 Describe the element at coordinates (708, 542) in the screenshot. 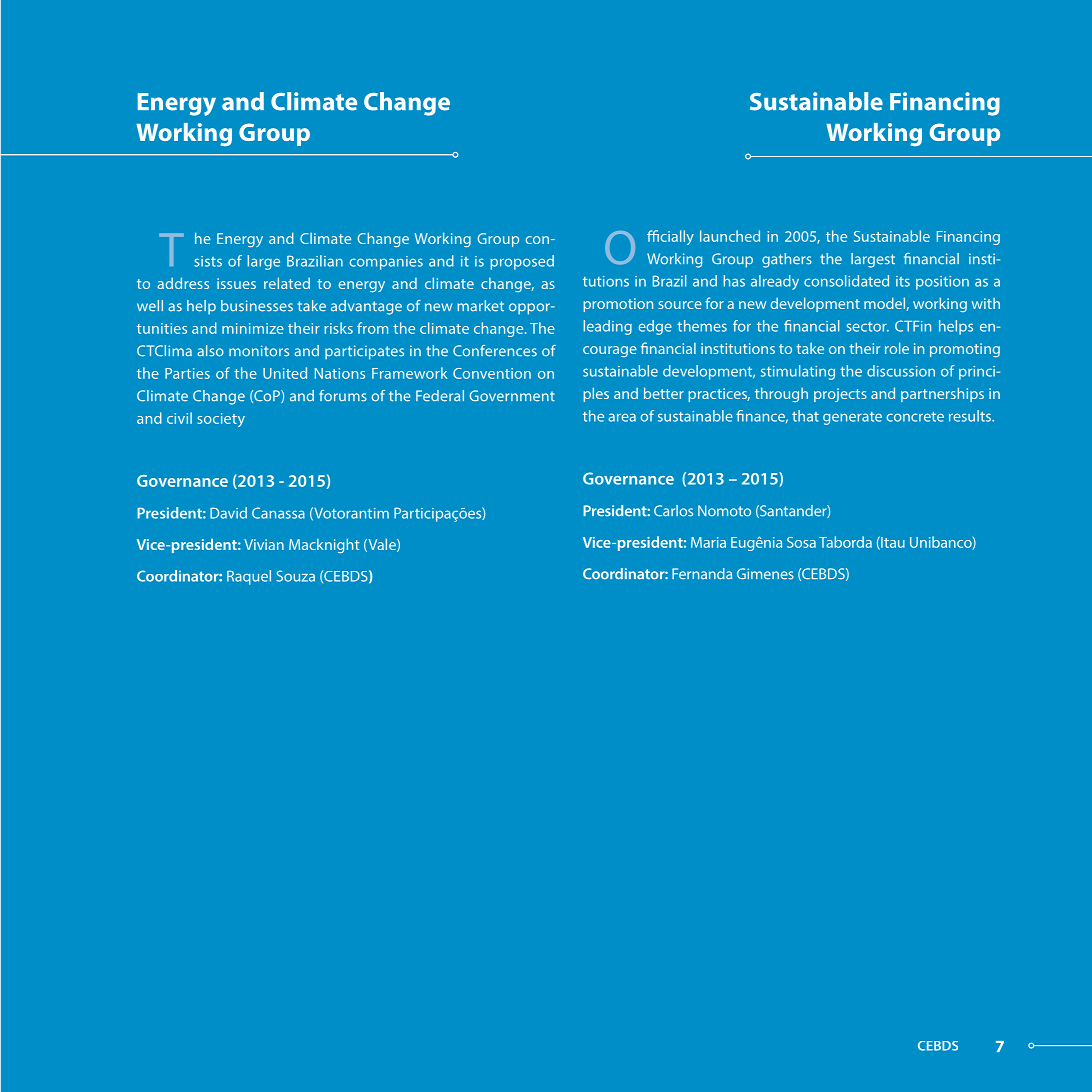

I see `Maria` at that location.
